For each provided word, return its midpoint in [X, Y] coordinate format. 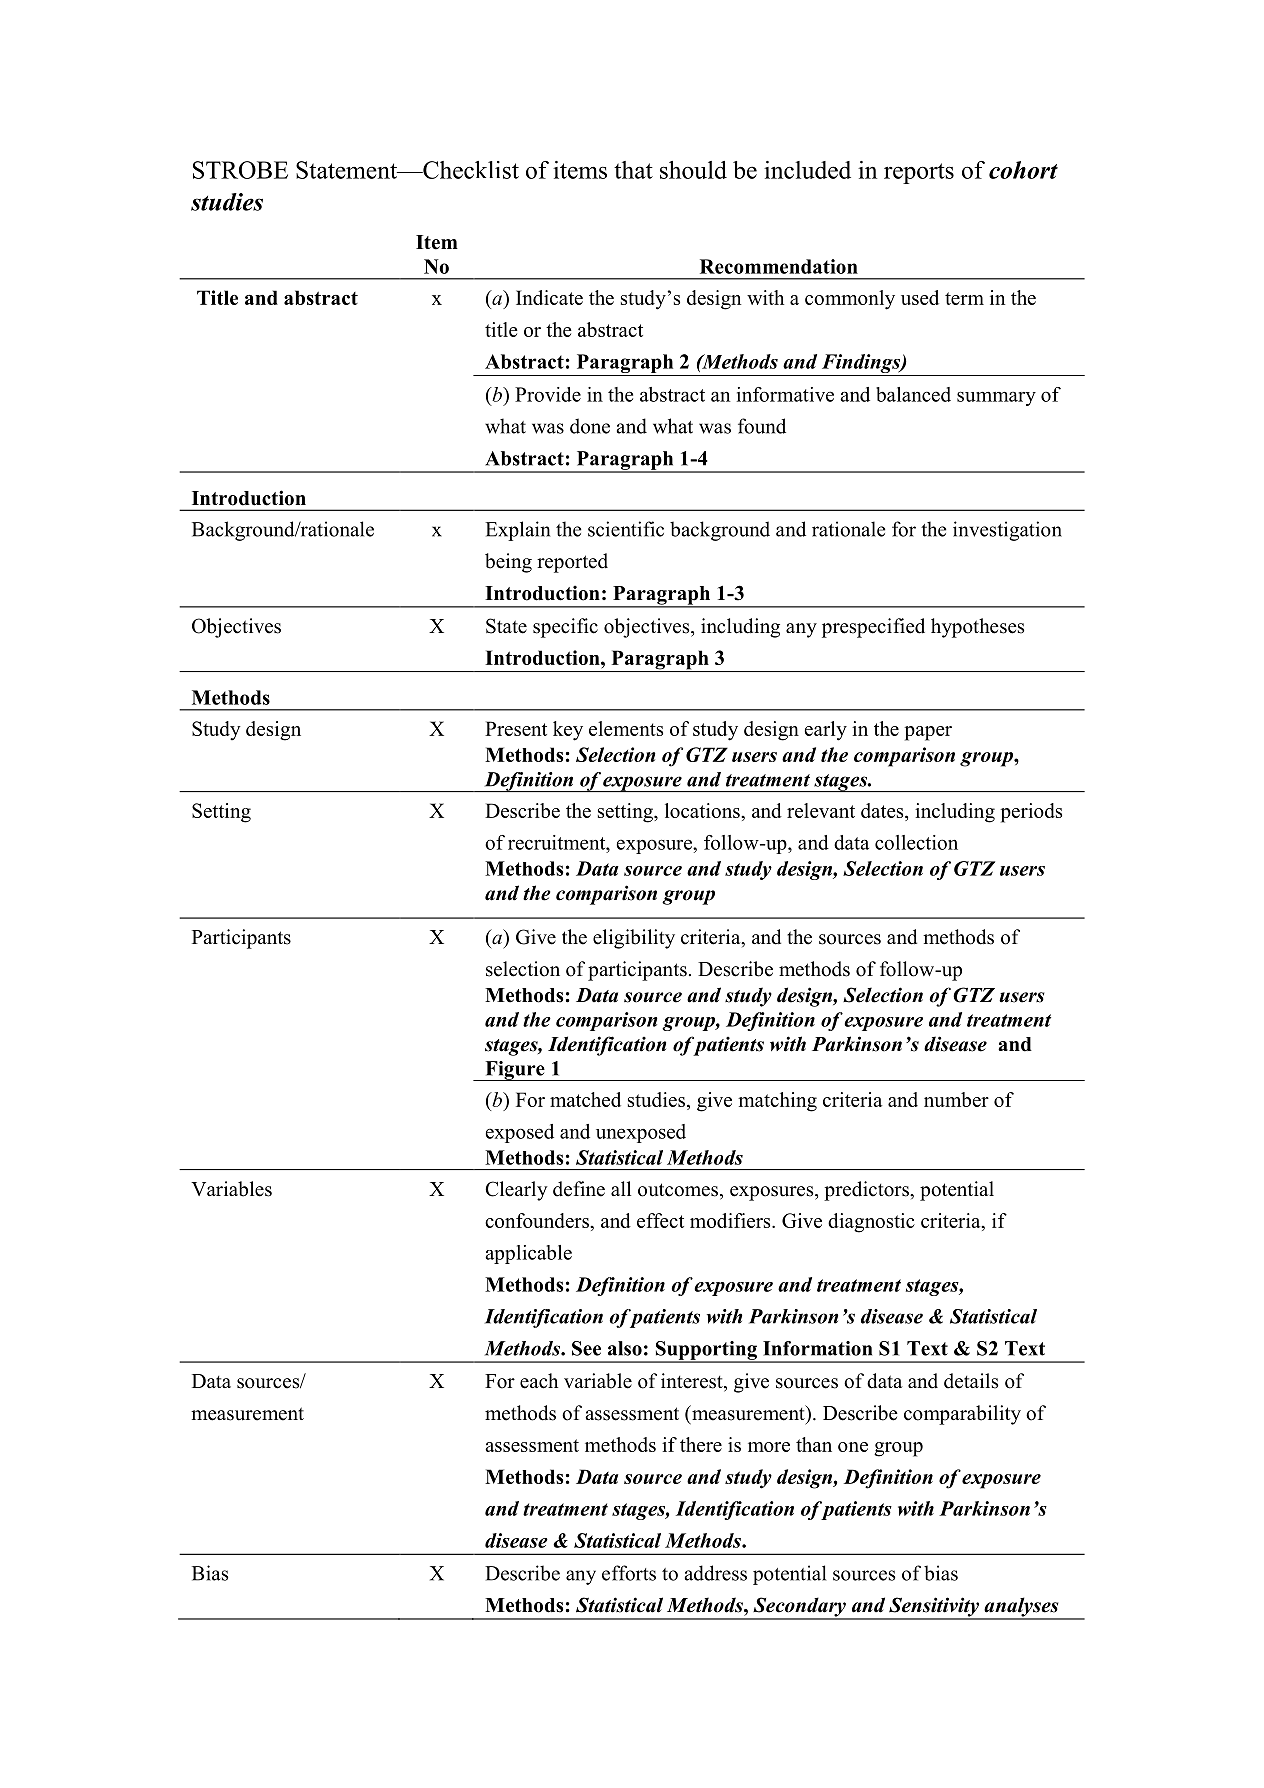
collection [916, 842]
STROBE [240, 170]
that [633, 170]
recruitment [558, 842]
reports [919, 173]
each [539, 1381]
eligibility [634, 939]
